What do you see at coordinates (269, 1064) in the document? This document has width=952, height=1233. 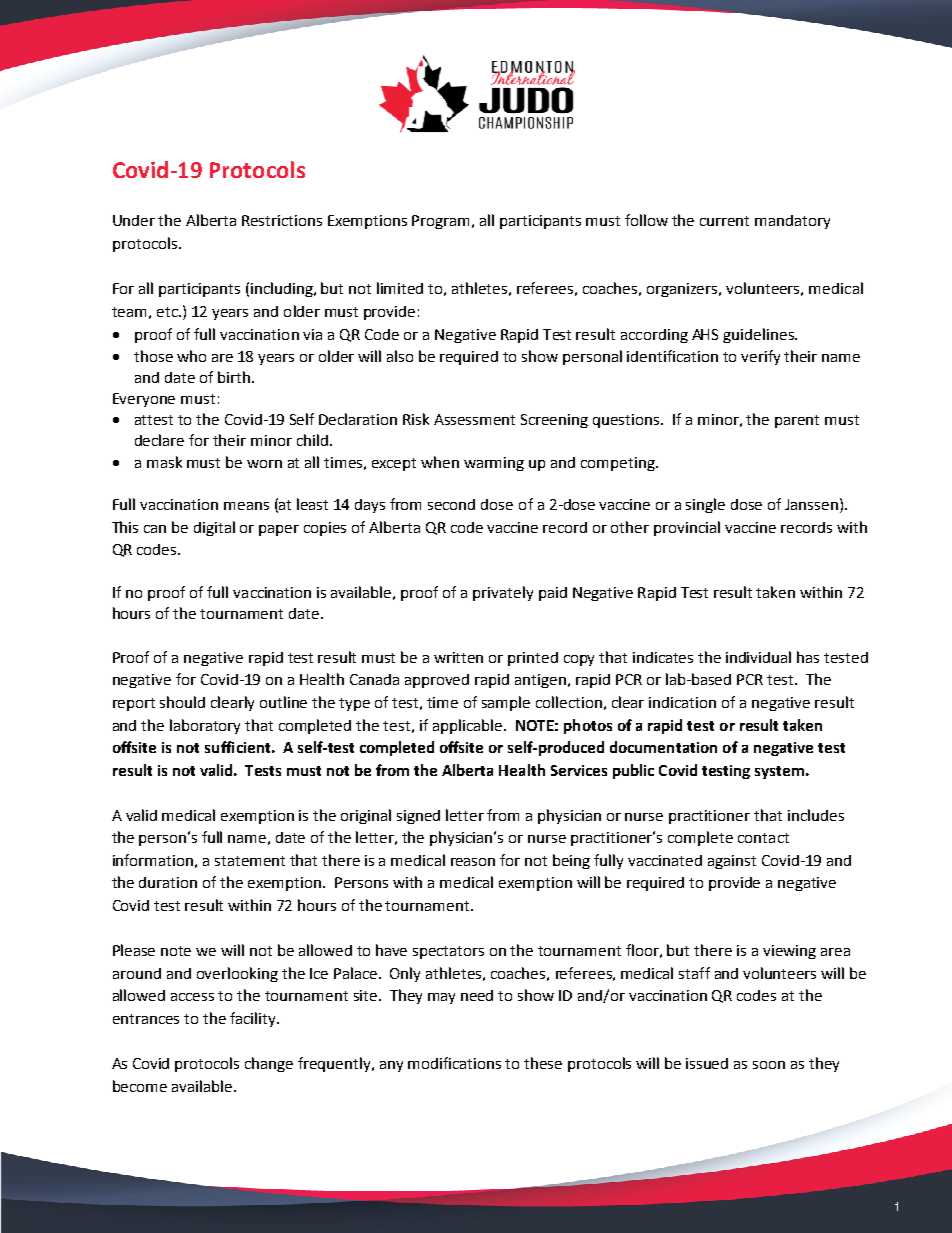 I see `change` at bounding box center [269, 1064].
